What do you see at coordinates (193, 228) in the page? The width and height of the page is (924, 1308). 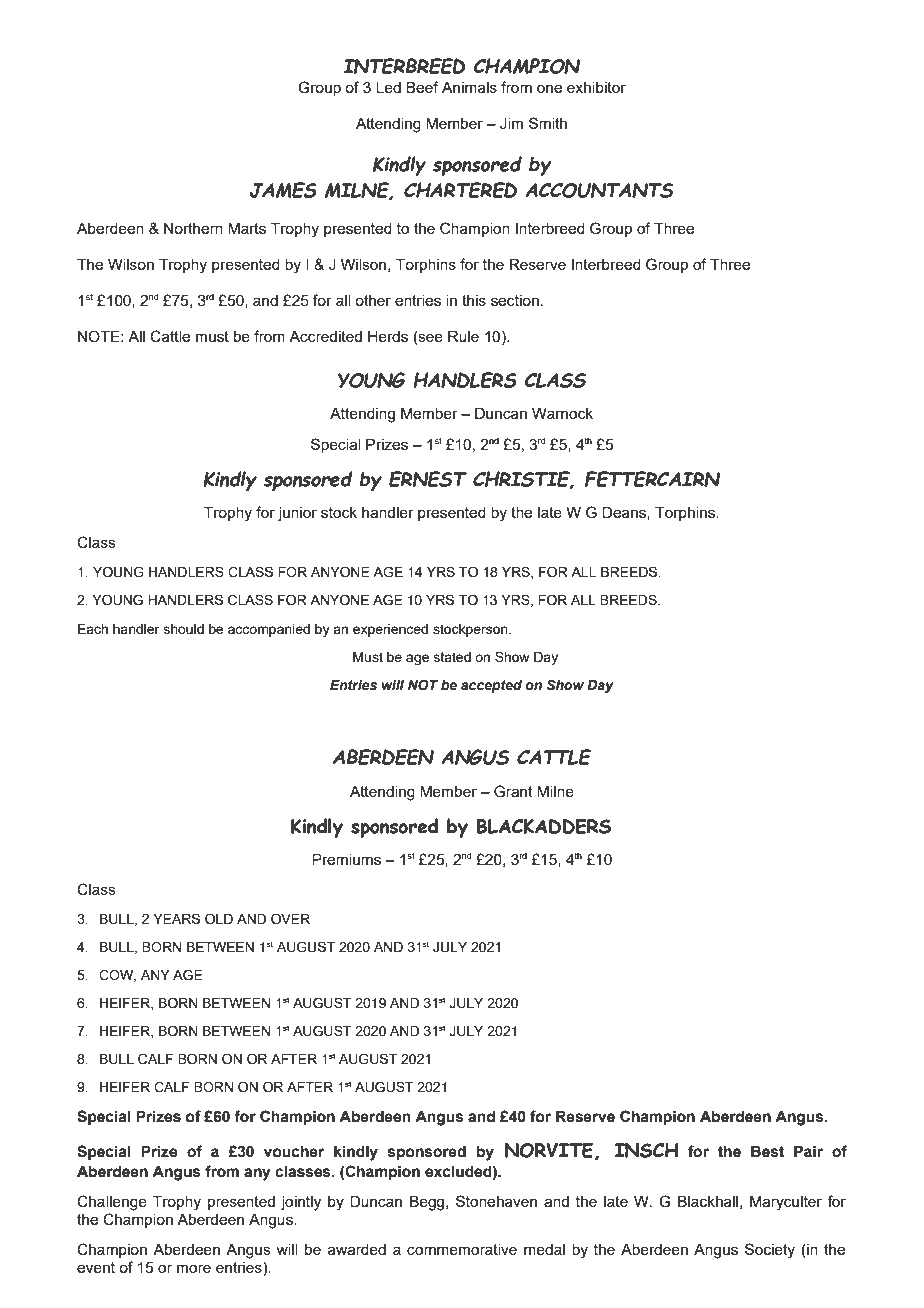 I see `Northern` at bounding box center [193, 228].
